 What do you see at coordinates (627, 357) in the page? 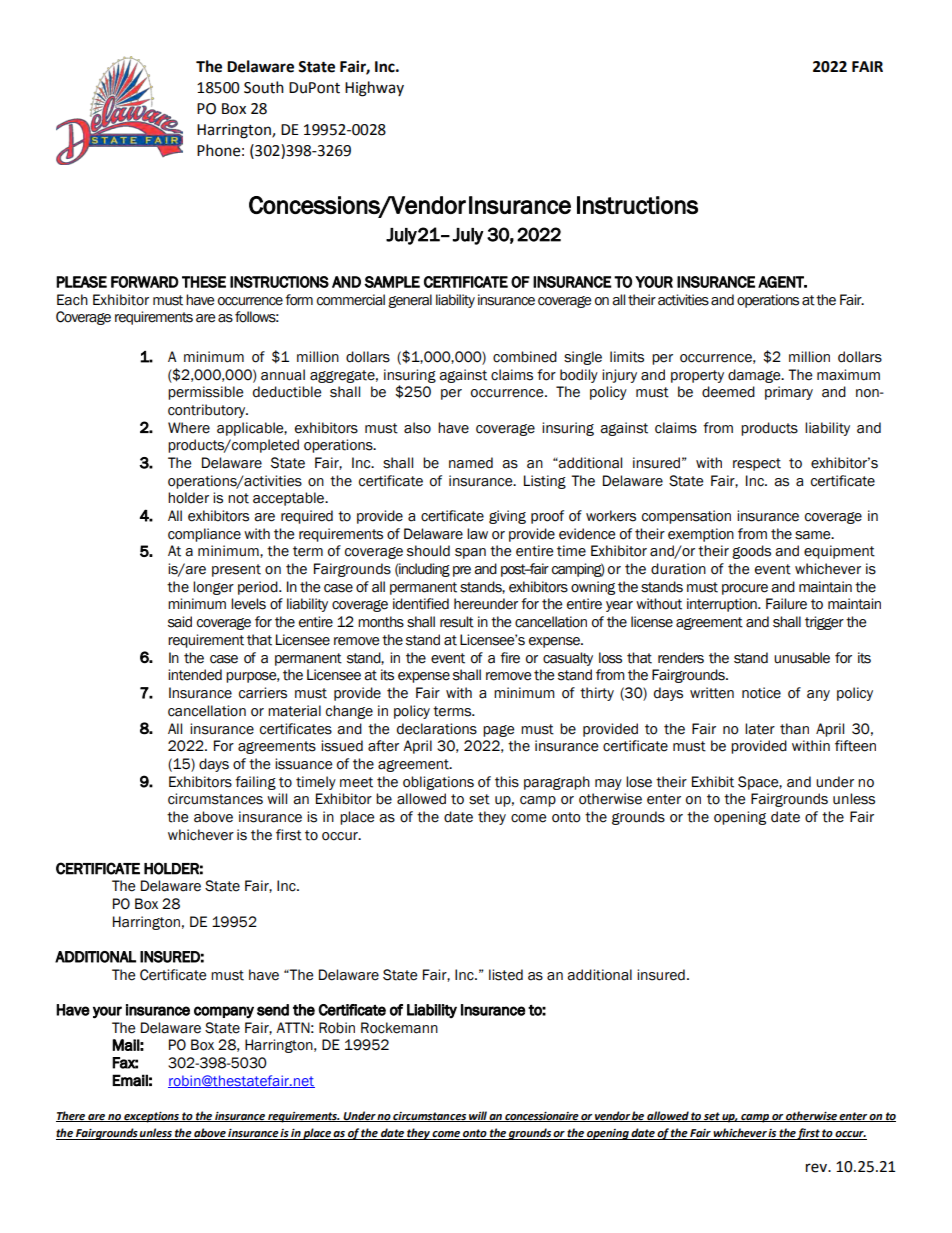
I see `limits` at bounding box center [627, 357].
